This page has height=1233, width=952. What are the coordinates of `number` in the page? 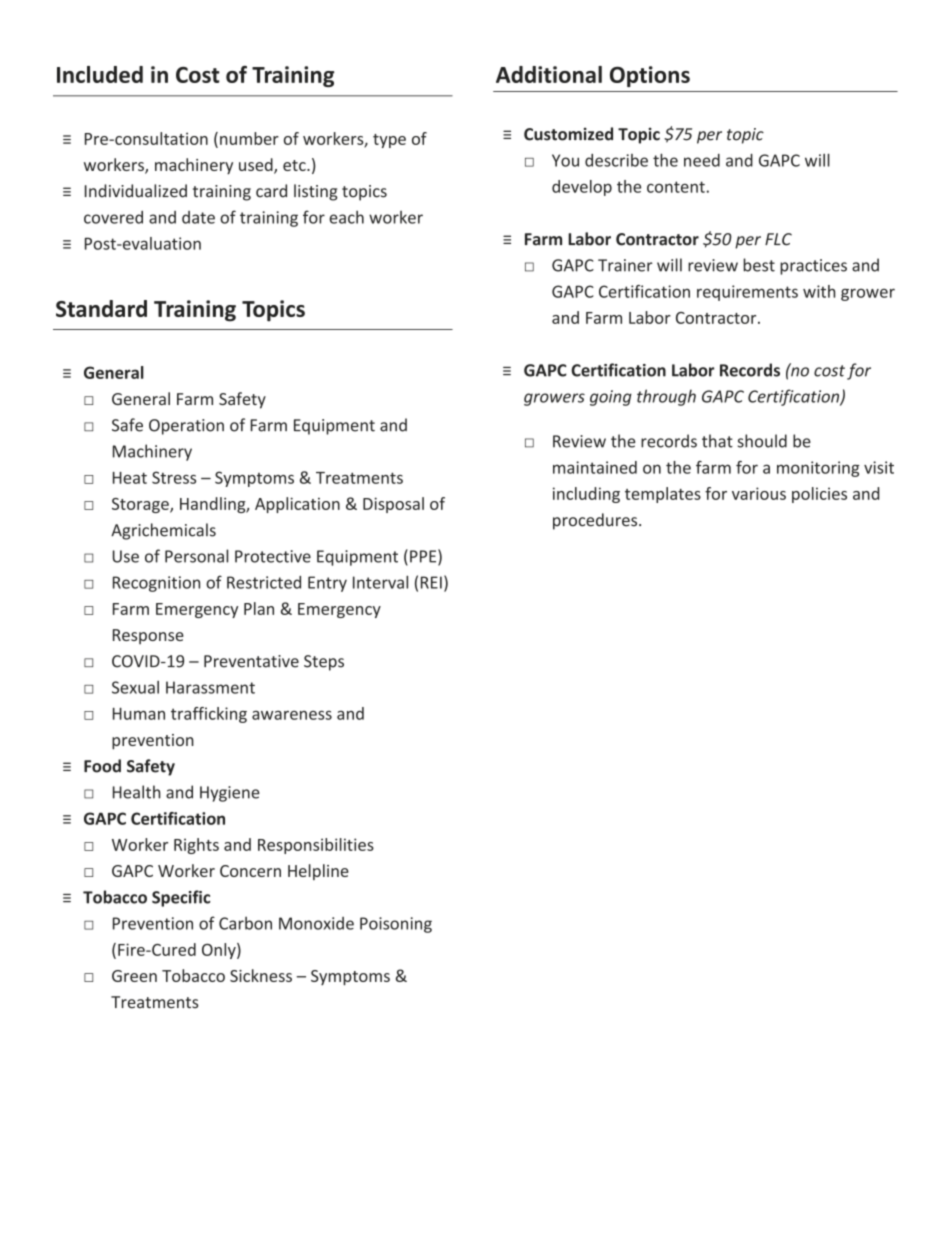 It's located at (249, 138).
